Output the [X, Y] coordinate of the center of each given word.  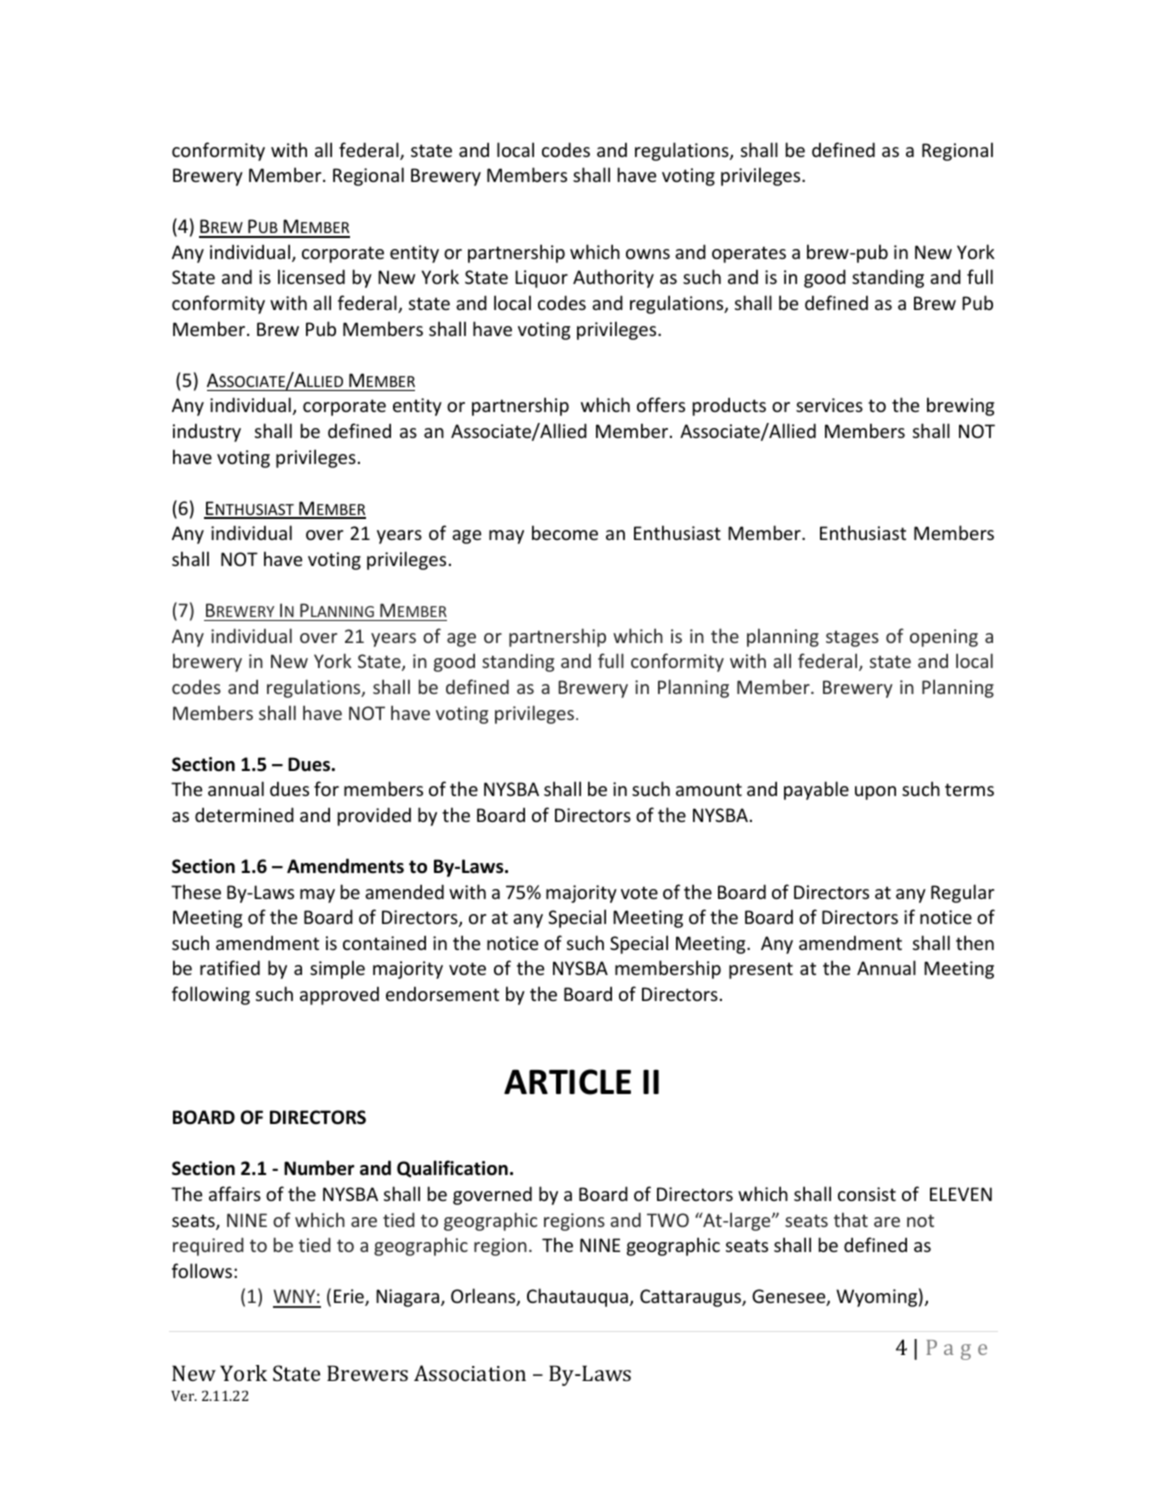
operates [749, 254]
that [851, 1219]
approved [339, 995]
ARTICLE [567, 1082]
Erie [350, 1297]
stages [852, 639]
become [565, 532]
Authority [613, 278]
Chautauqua [577, 1297]
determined [244, 814]
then [975, 942]
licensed [311, 276]
